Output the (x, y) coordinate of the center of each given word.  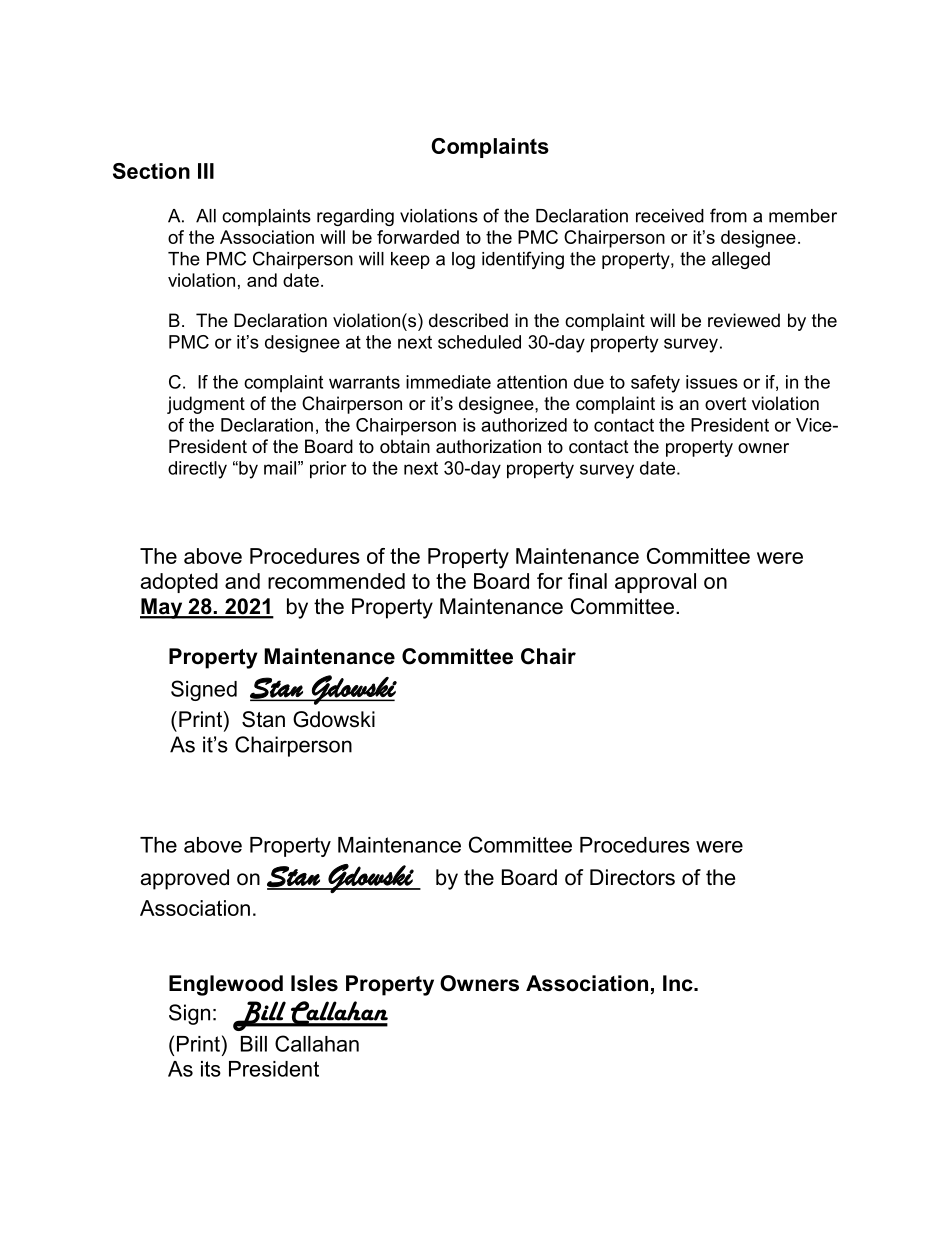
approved (185, 879)
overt (726, 404)
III (206, 171)
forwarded (418, 237)
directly (197, 470)
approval (655, 583)
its (211, 1069)
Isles (314, 983)
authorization (488, 446)
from (728, 215)
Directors (632, 877)
